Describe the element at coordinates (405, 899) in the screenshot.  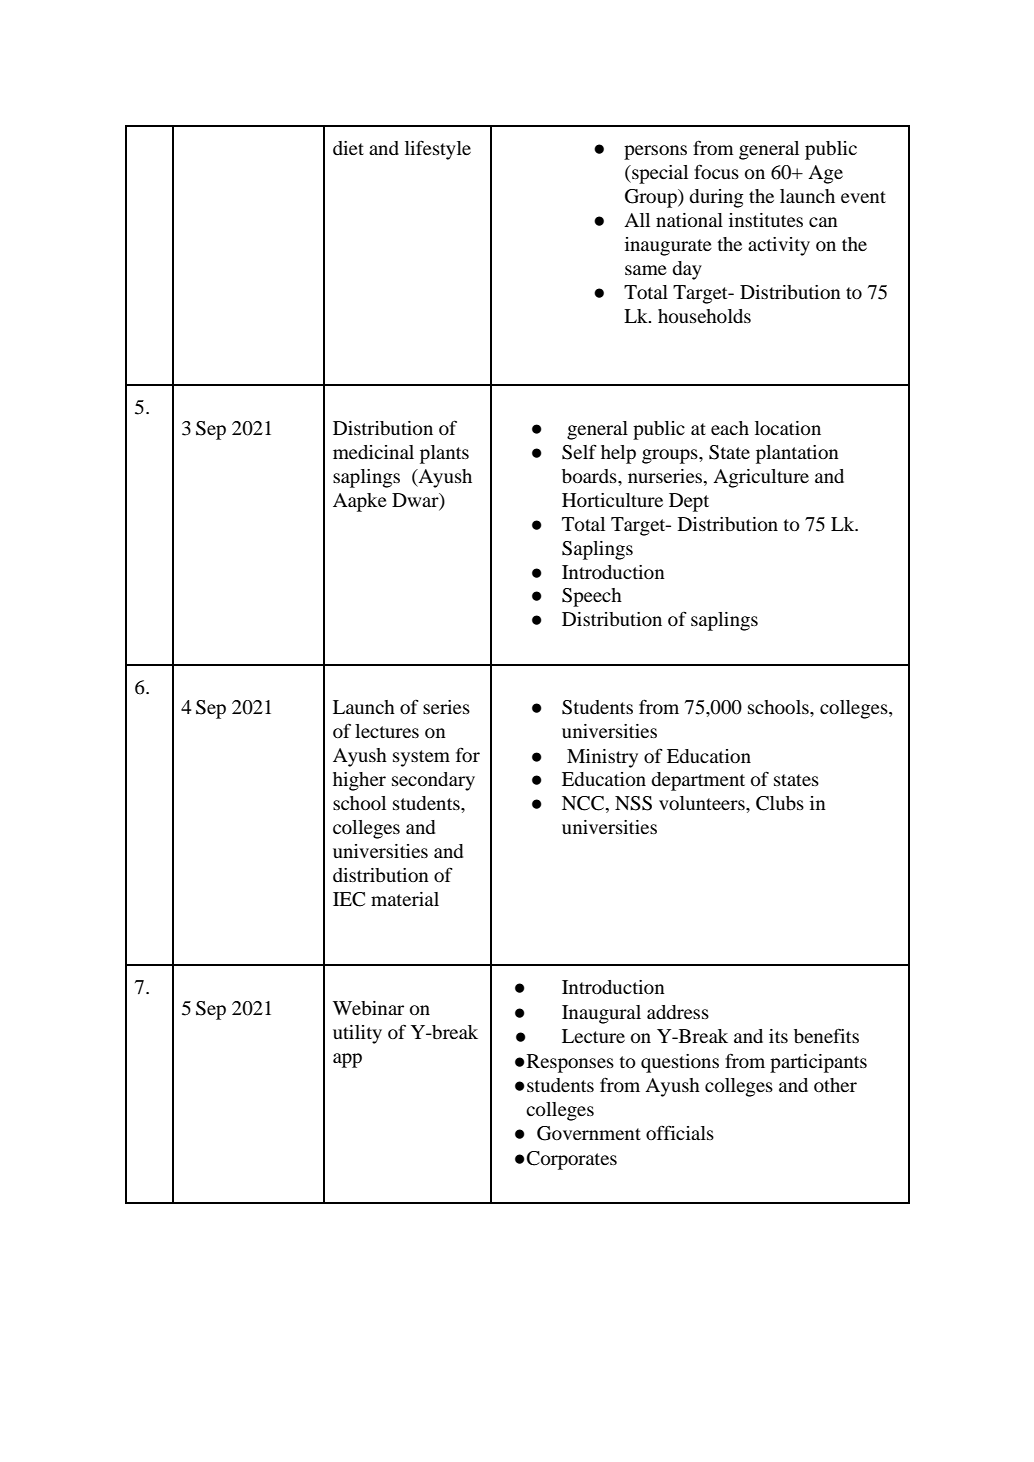
I see `material` at that location.
